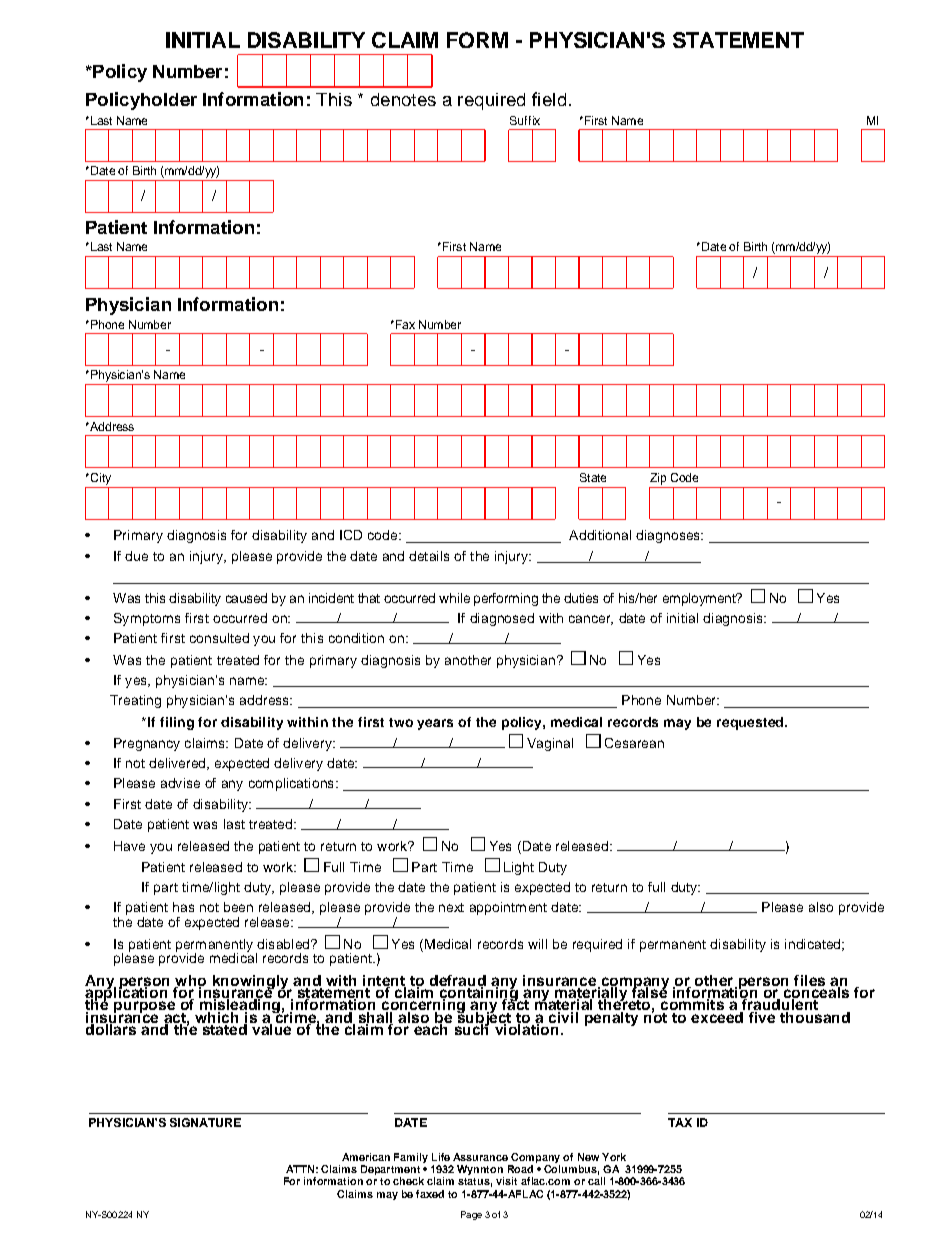 The height and width of the image is (1233, 952). What do you see at coordinates (219, 638) in the image?
I see `consulted` at bounding box center [219, 638].
